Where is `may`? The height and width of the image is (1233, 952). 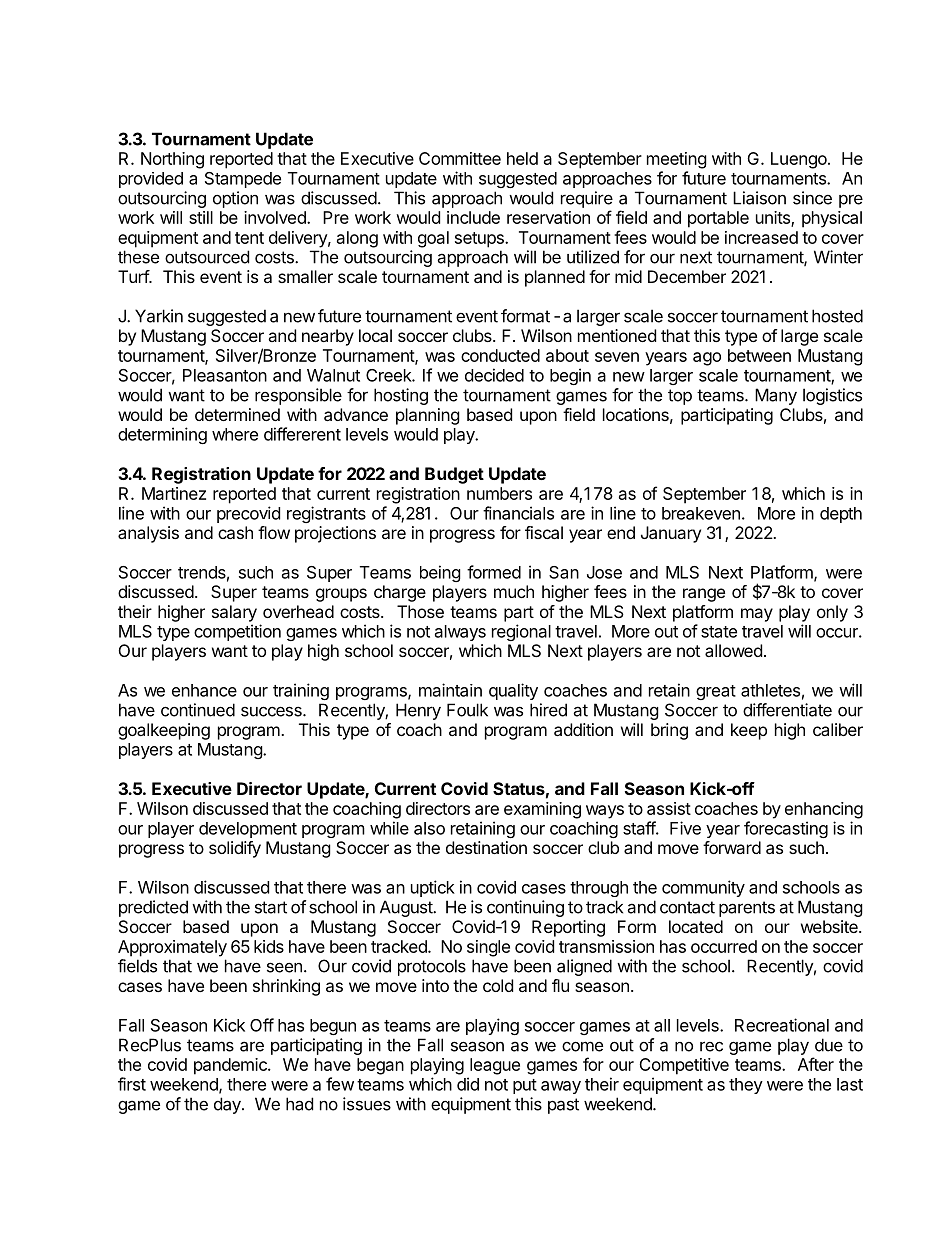
may is located at coordinates (757, 615).
